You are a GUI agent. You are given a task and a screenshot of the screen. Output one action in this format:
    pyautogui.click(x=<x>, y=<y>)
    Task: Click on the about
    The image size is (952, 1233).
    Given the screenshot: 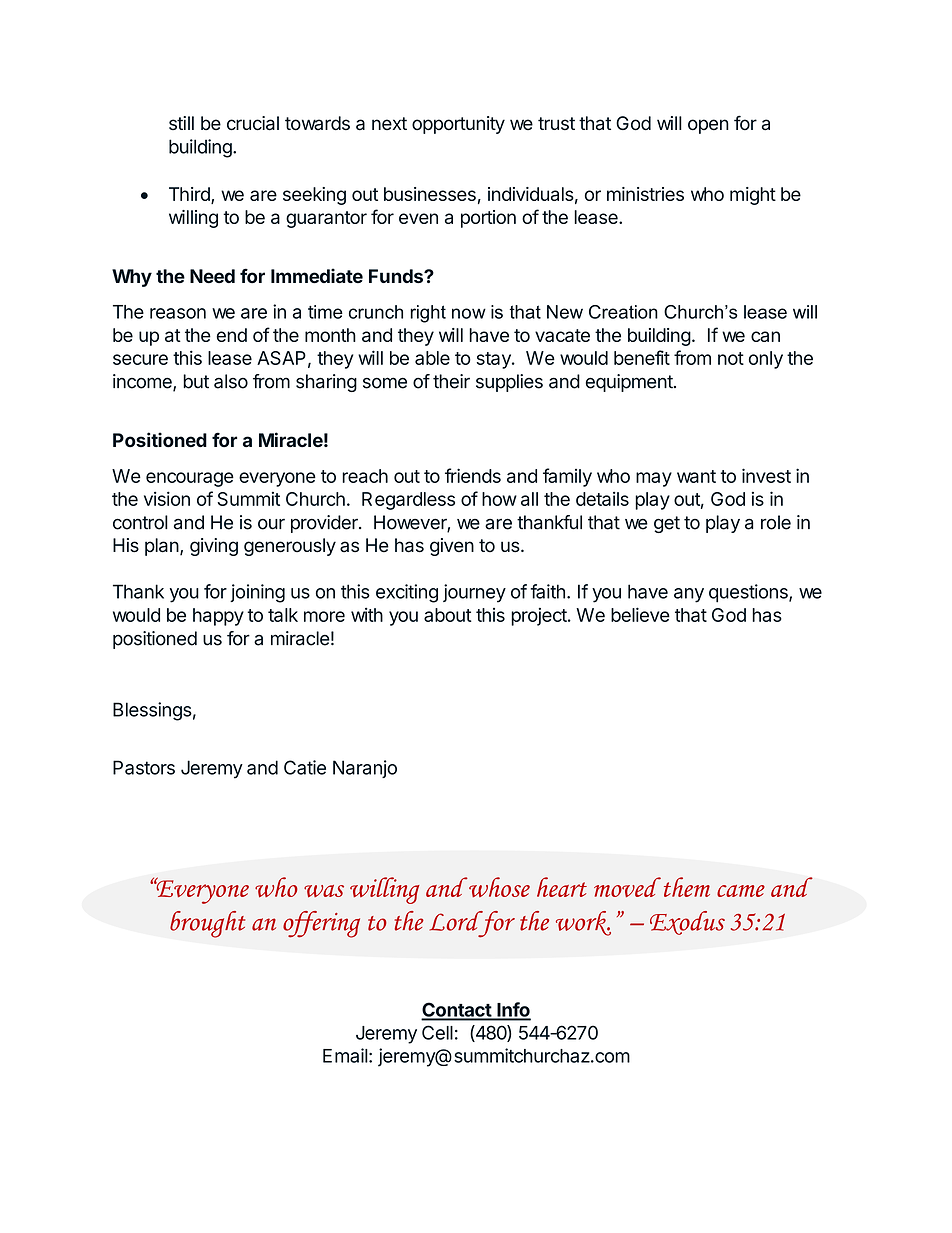 What is the action you would take?
    pyautogui.click(x=448, y=615)
